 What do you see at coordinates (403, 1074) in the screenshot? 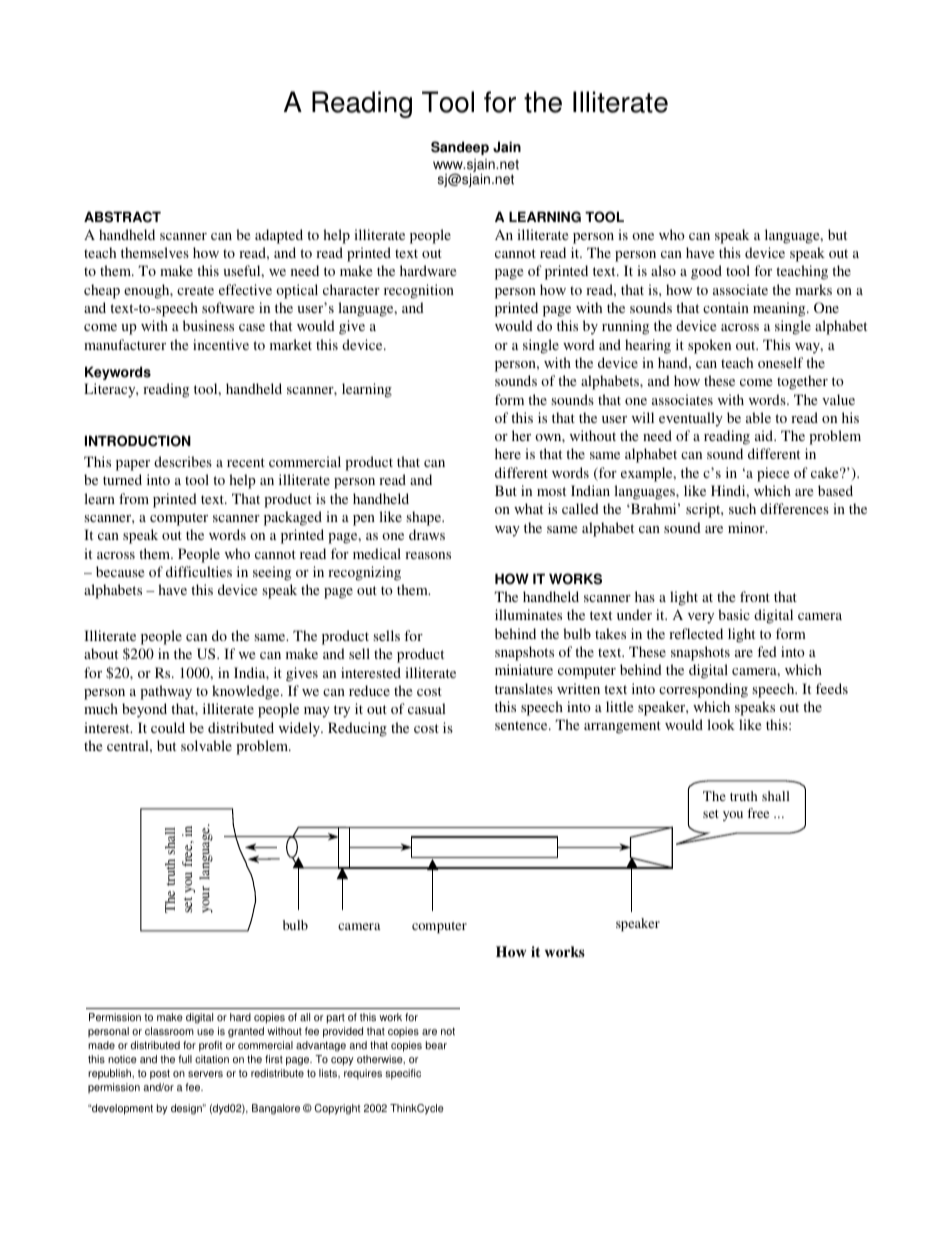
I see `specific` at bounding box center [403, 1074].
